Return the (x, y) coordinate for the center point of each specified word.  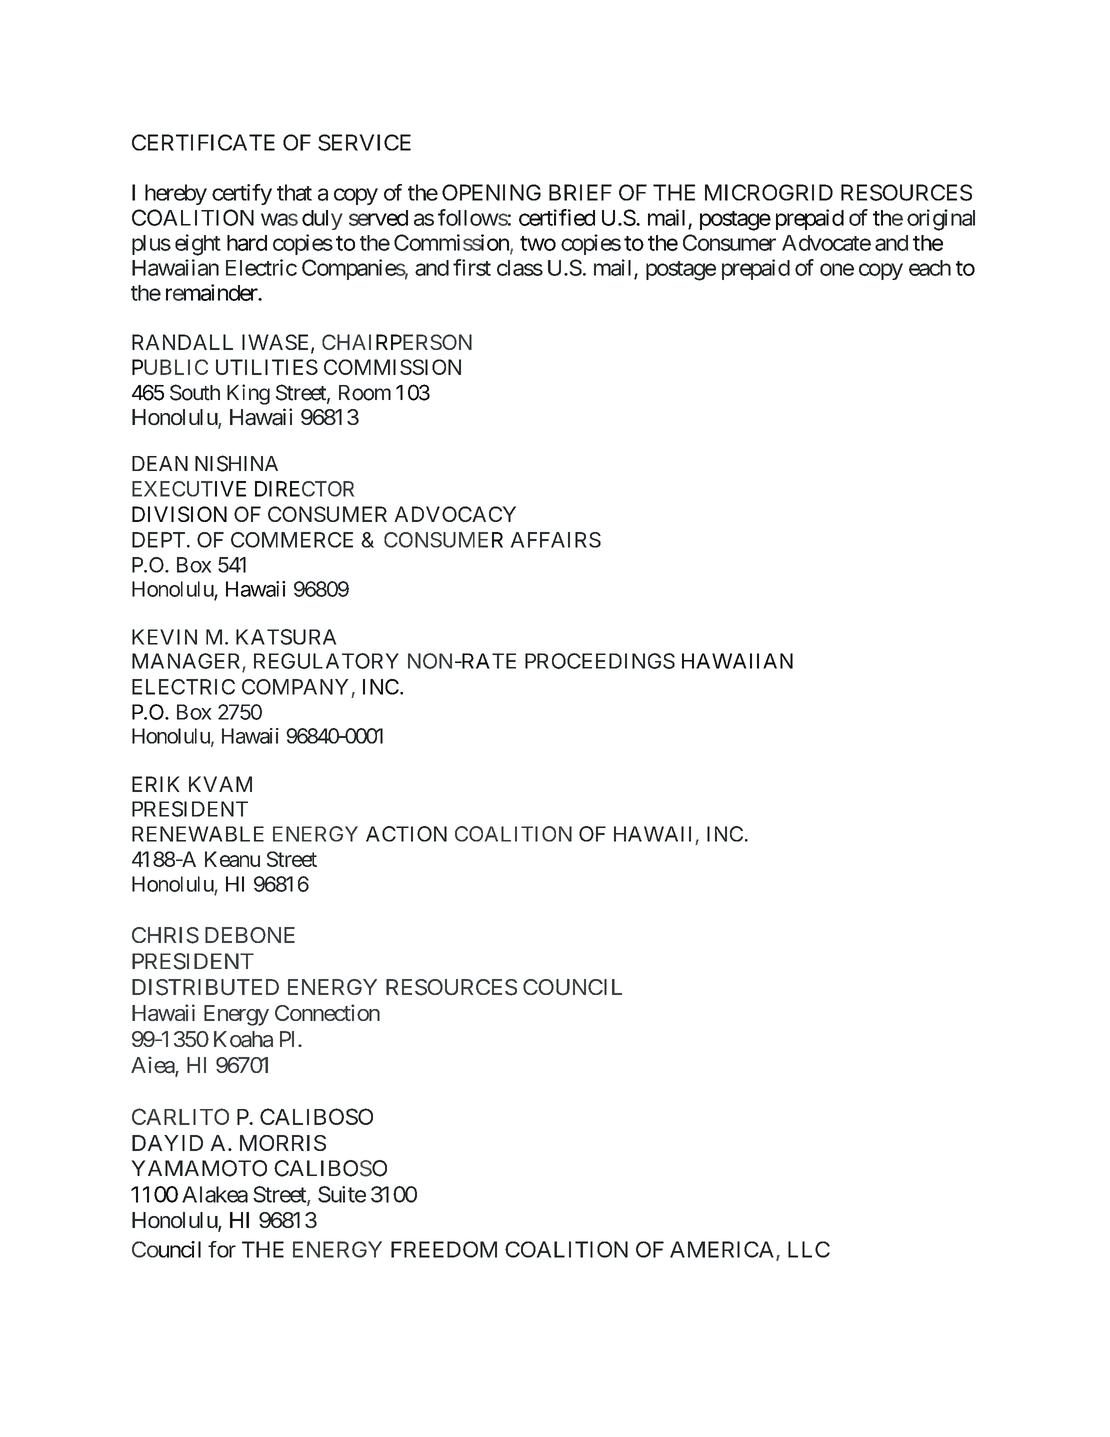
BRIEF (580, 192)
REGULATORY (326, 661)
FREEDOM (444, 1249)
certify (242, 194)
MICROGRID (769, 192)
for (222, 1249)
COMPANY (295, 687)
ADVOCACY (455, 514)
